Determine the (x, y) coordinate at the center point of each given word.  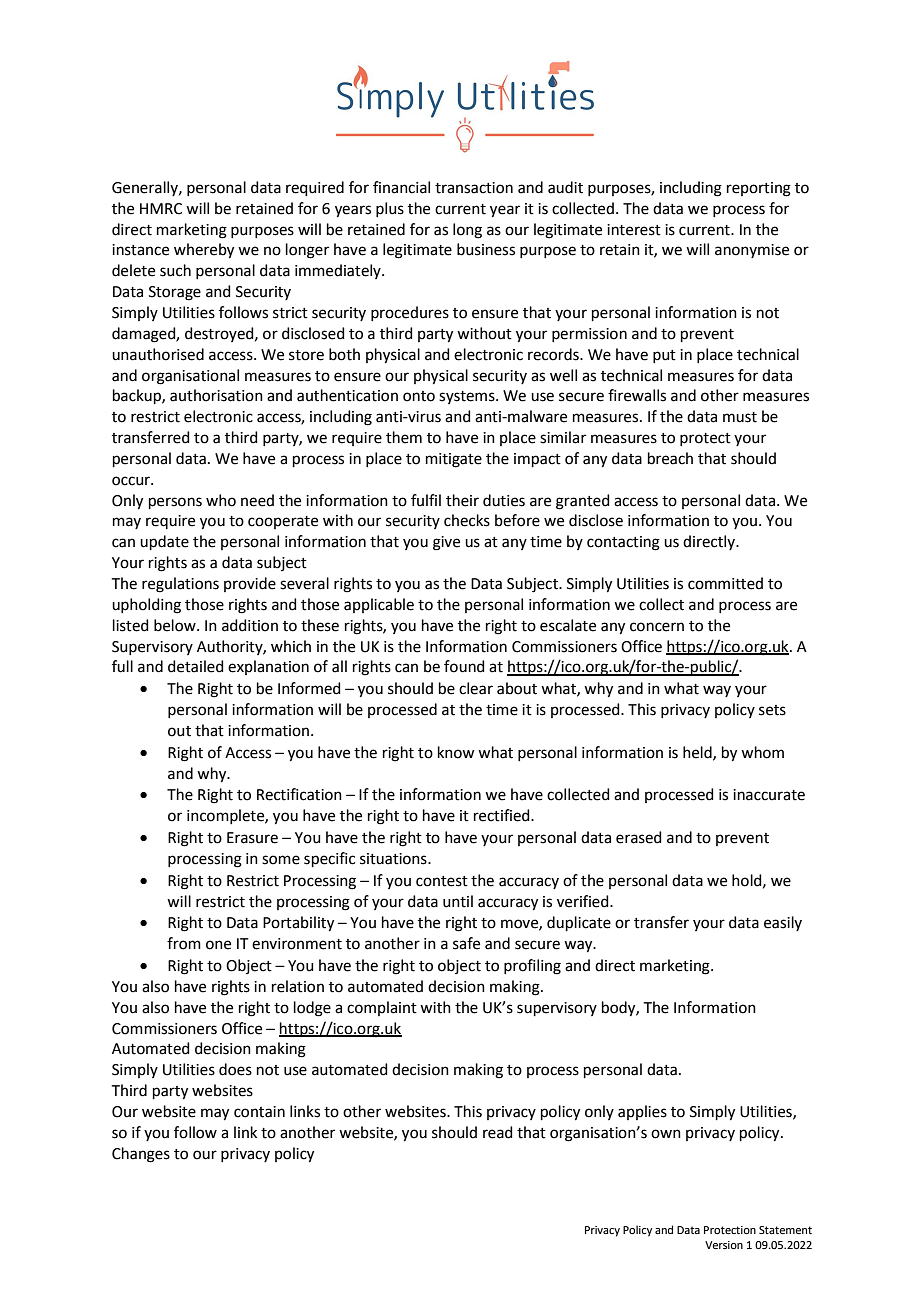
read (498, 1132)
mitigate (454, 460)
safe (466, 943)
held (698, 753)
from (184, 943)
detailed (196, 666)
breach (670, 458)
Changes (141, 1155)
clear (476, 688)
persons (175, 503)
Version (724, 1245)
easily (783, 923)
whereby (204, 251)
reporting (759, 189)
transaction (474, 188)
